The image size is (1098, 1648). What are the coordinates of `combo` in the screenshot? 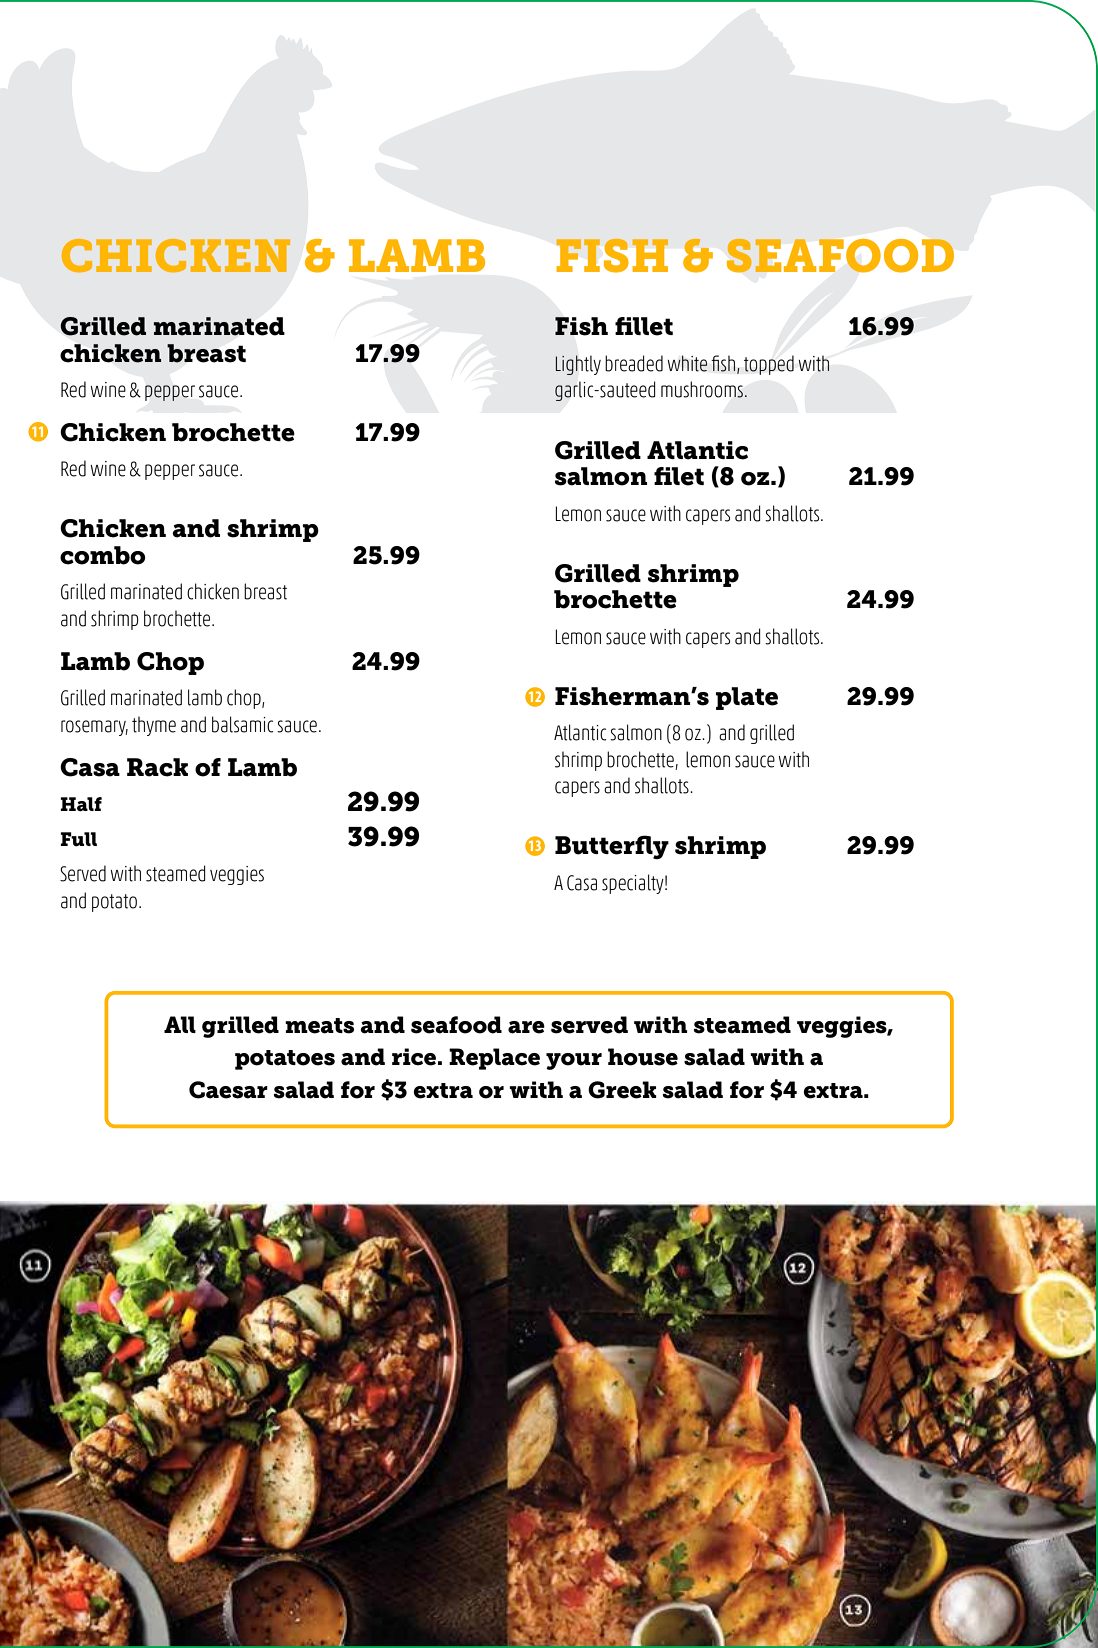 It's located at (102, 555).
